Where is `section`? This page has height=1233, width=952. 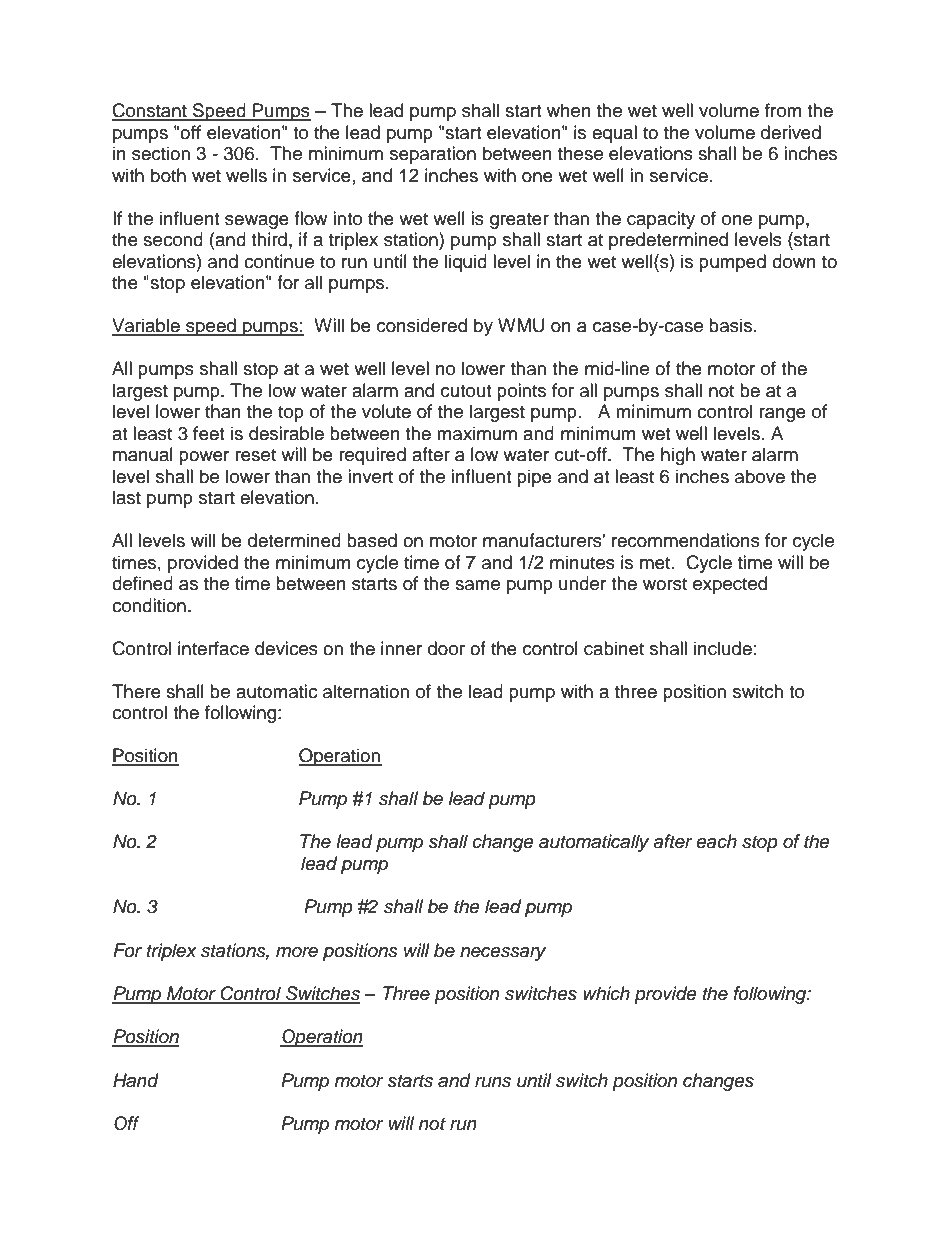 section is located at coordinates (161, 153).
